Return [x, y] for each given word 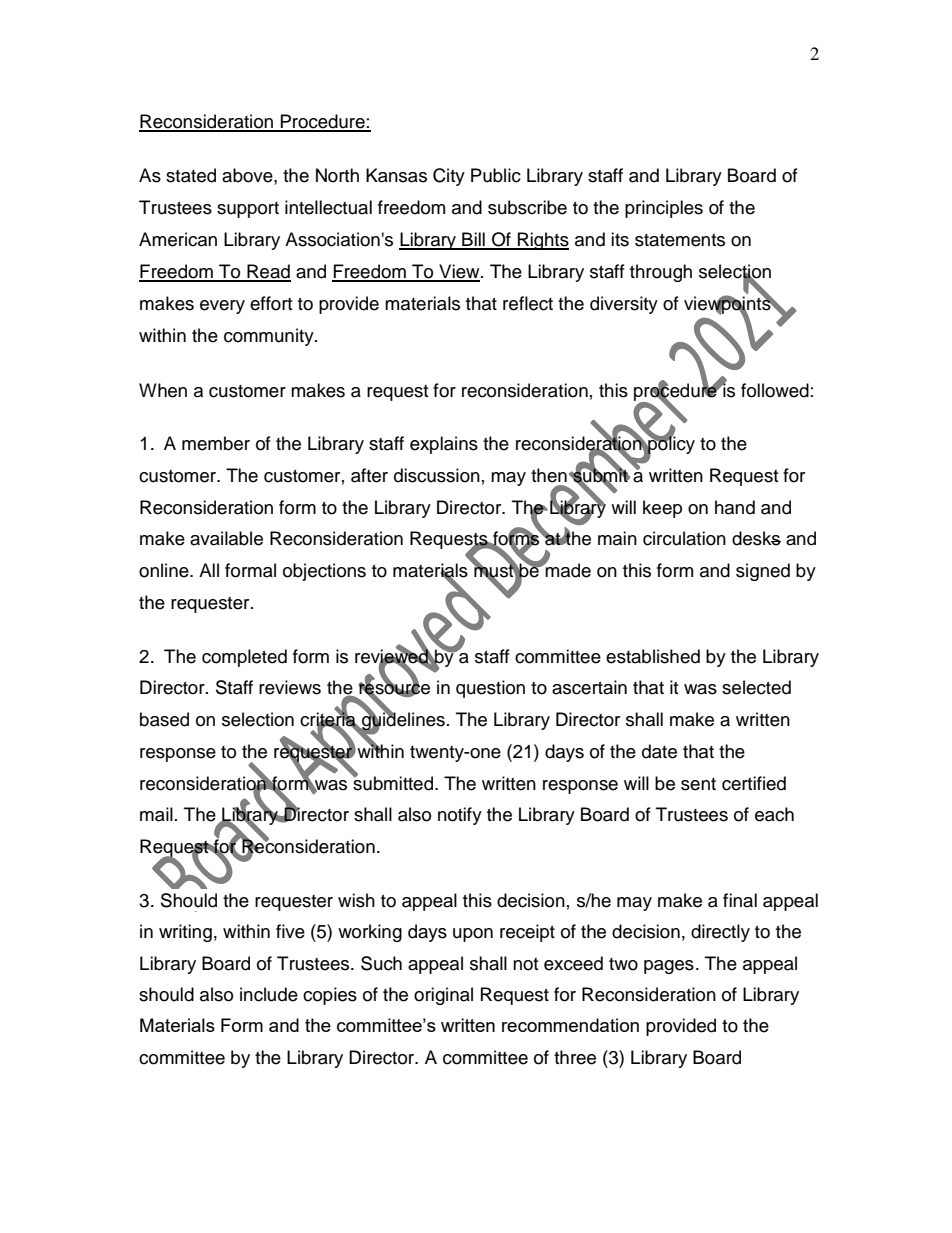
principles [664, 209]
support [248, 210]
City [449, 177]
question [490, 689]
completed [244, 658]
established [653, 656]
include [269, 994]
